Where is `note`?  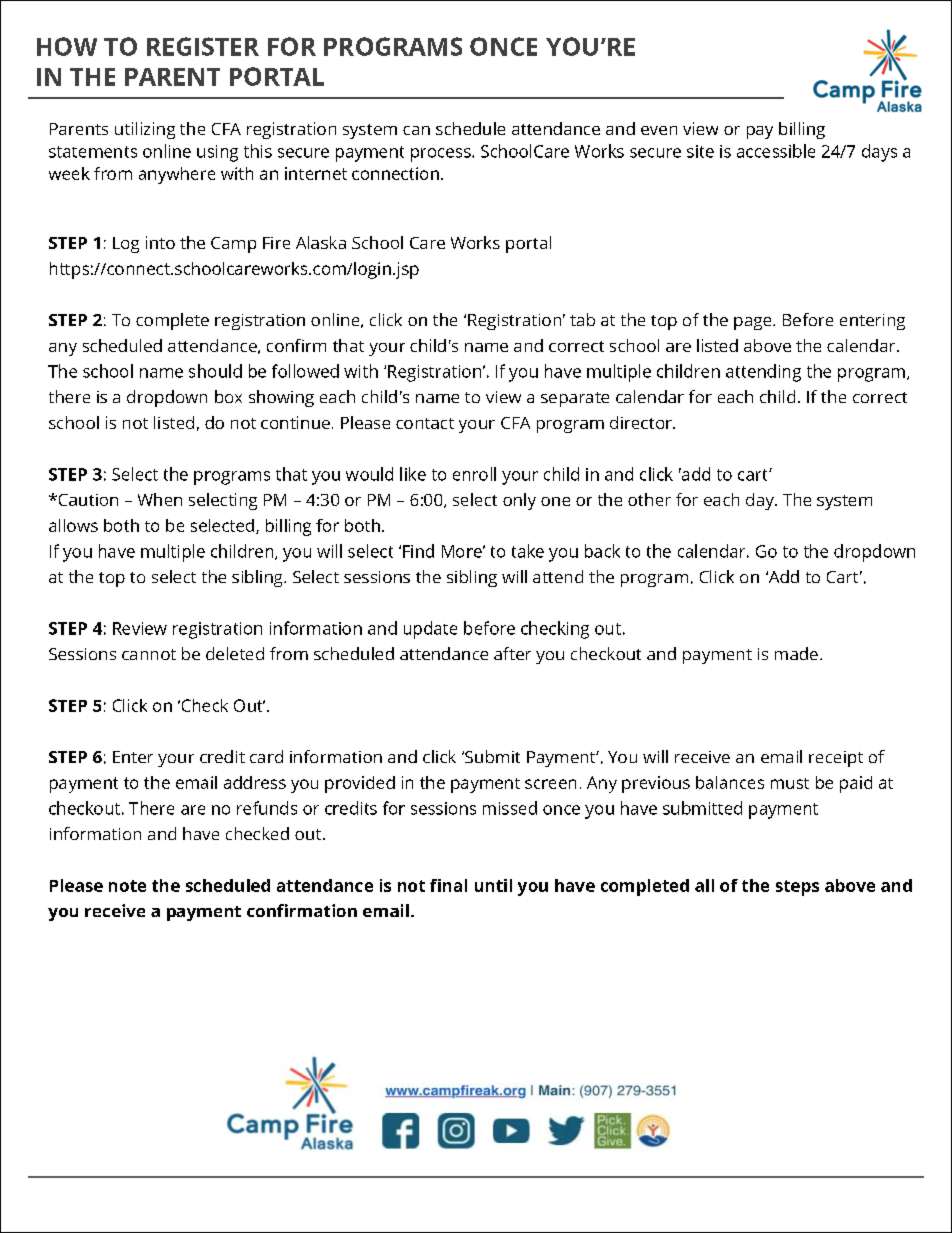 note is located at coordinates (127, 886).
